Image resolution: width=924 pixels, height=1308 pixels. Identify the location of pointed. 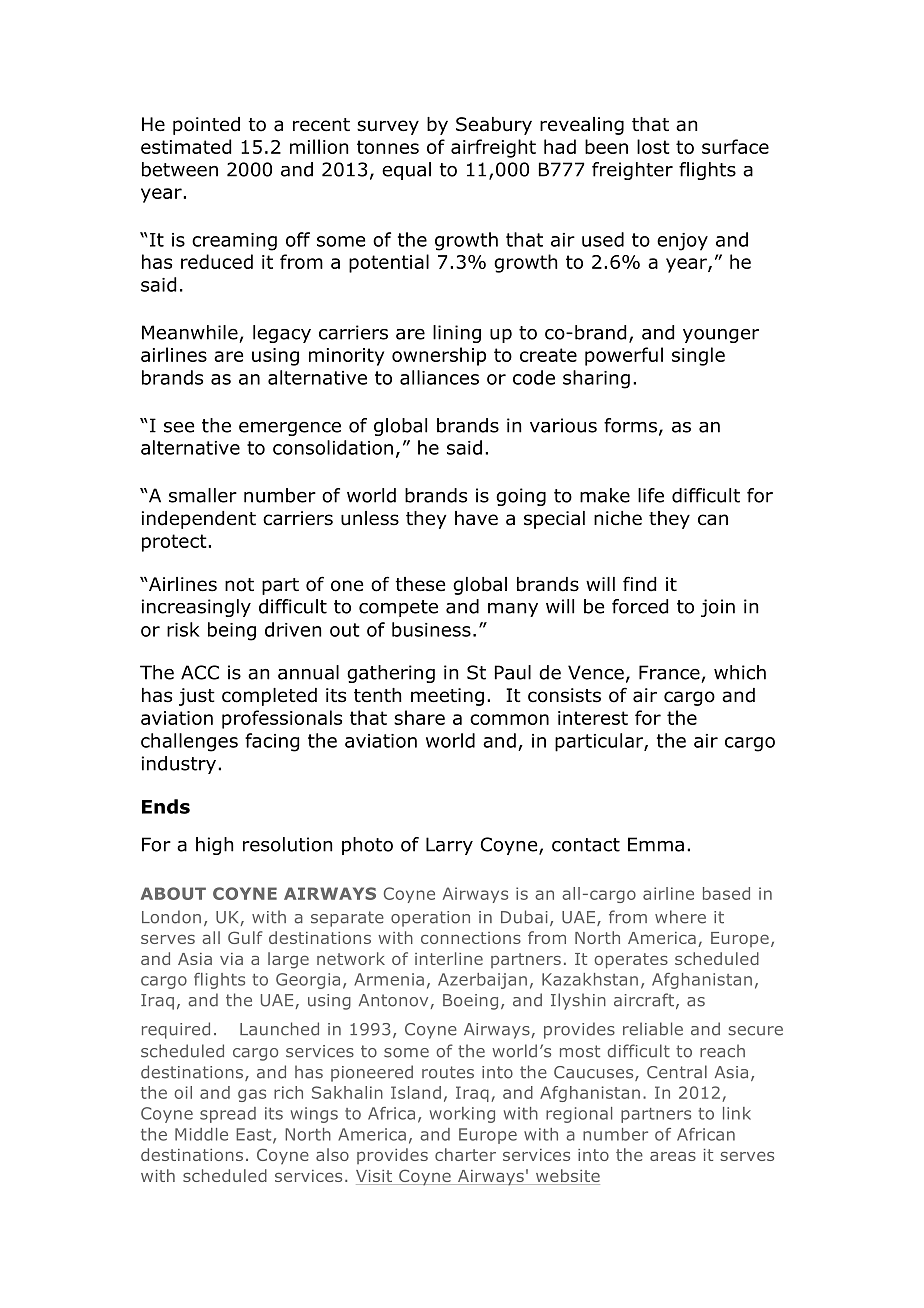
(206, 126).
